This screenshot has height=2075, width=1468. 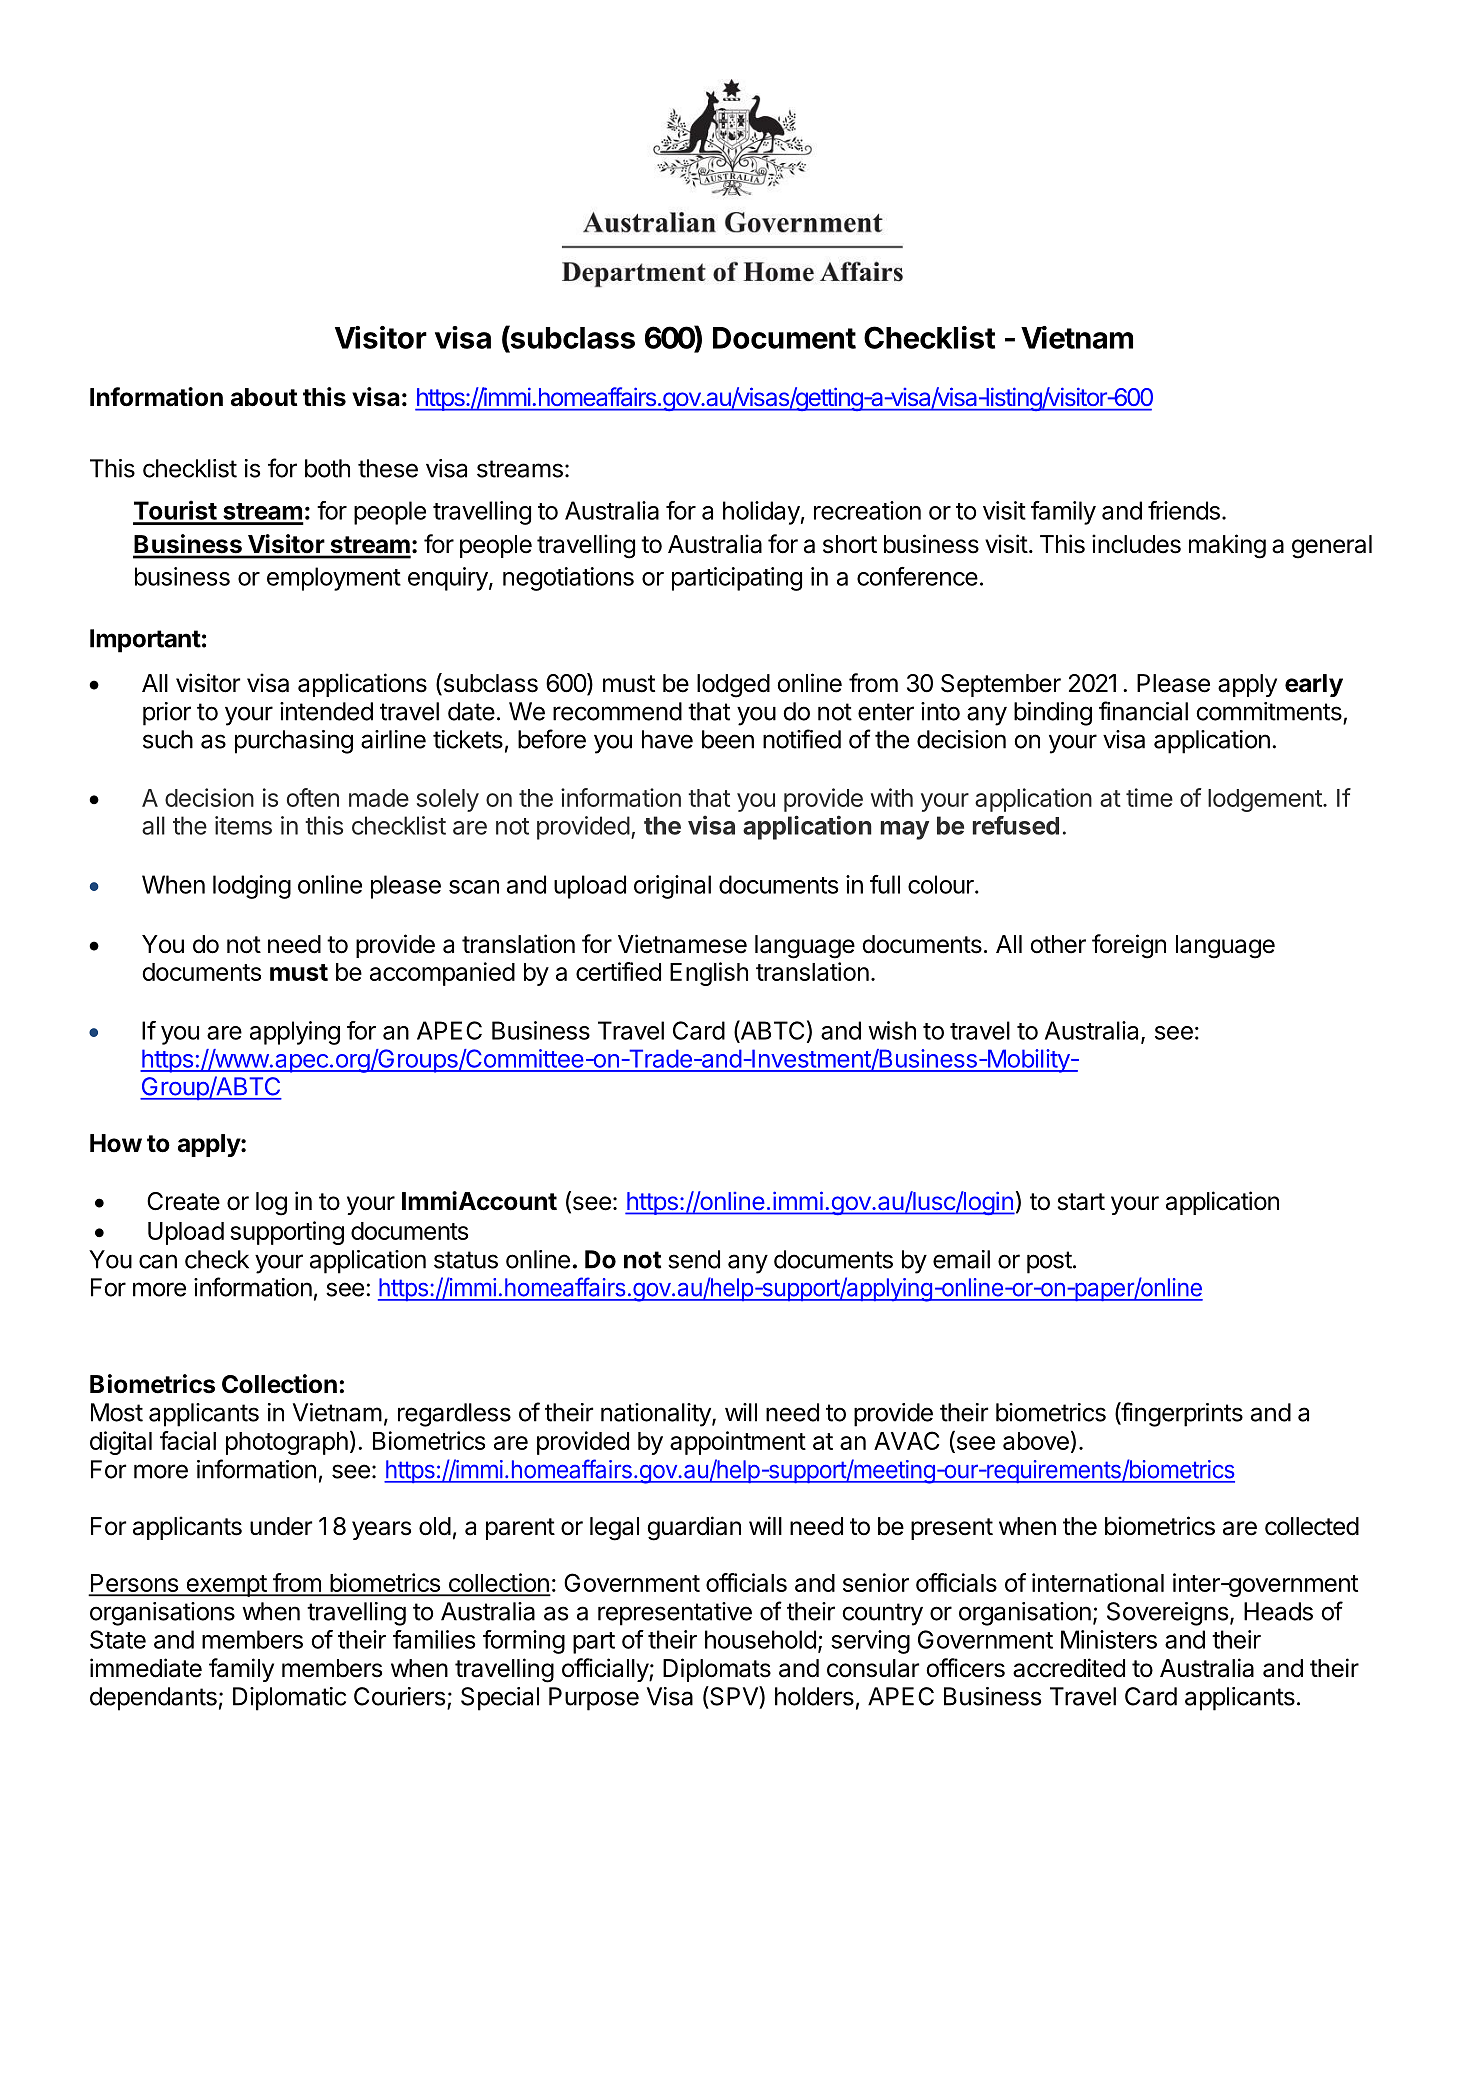 What do you see at coordinates (264, 397) in the screenshot?
I see `about` at bounding box center [264, 397].
